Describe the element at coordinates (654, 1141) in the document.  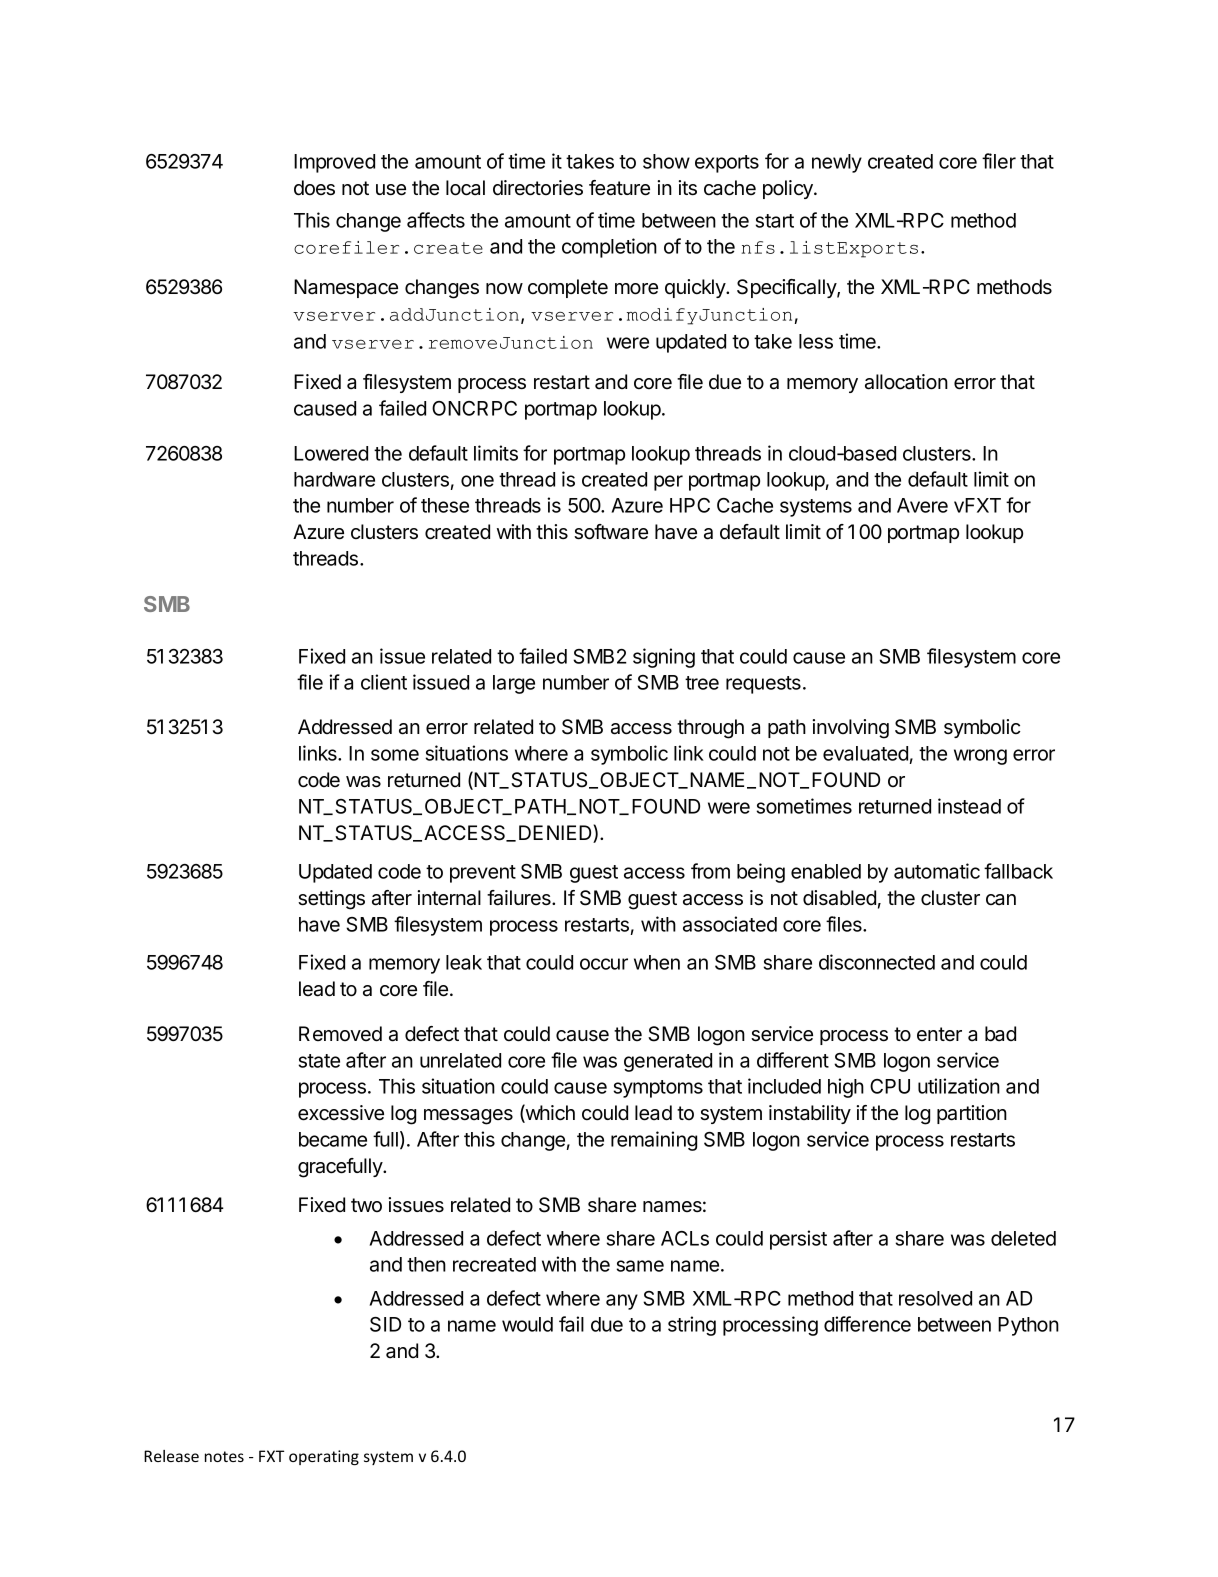
I see `remaining` at that location.
